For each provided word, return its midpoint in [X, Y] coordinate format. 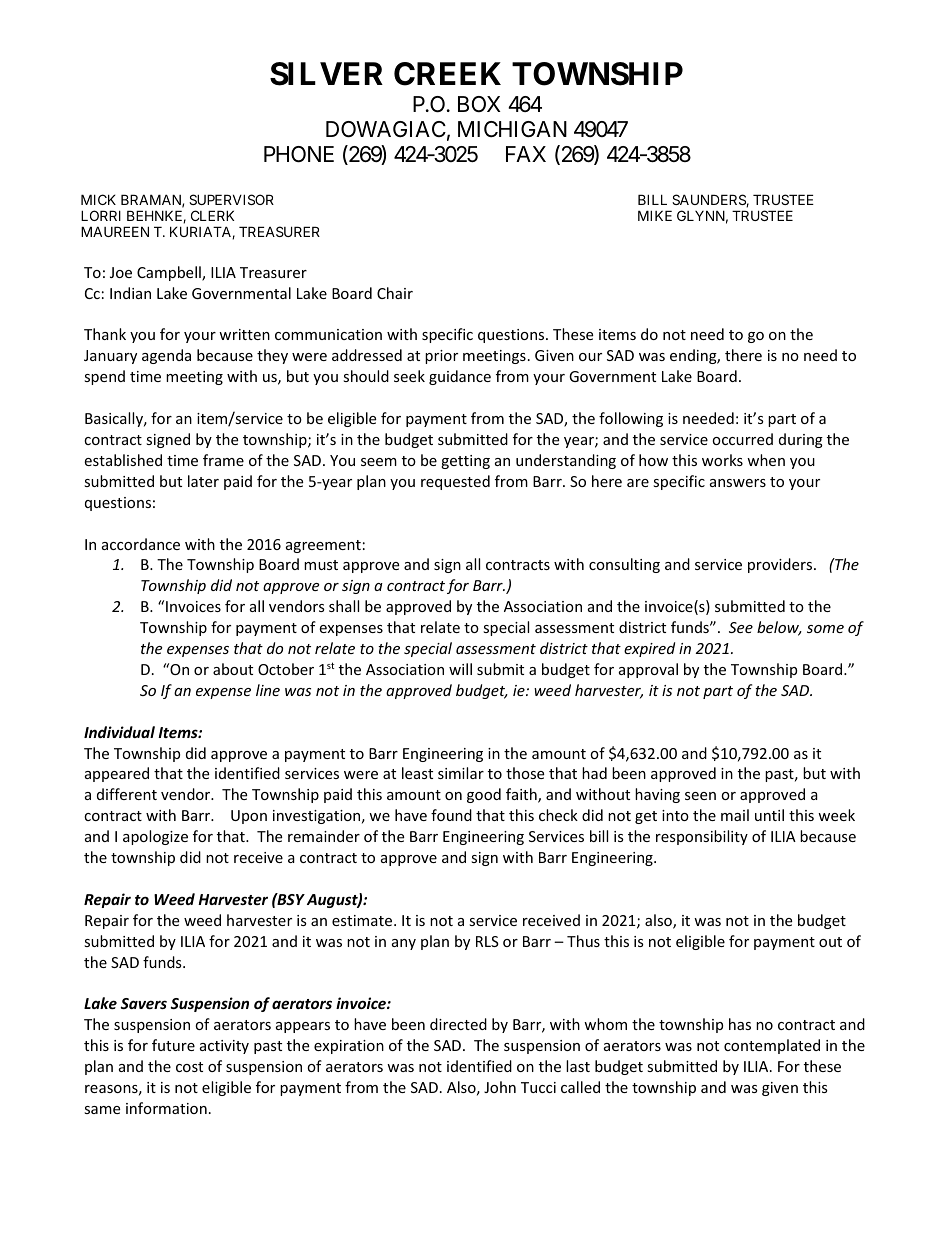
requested [455, 482]
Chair [395, 293]
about [233, 669]
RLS [487, 941]
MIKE [655, 215]
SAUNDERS [709, 200]
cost [189, 1067]
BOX [479, 104]
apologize [155, 837]
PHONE [299, 154]
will [460, 669]
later [203, 481]
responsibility [702, 837]
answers [738, 483]
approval [648, 670]
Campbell [170, 273]
